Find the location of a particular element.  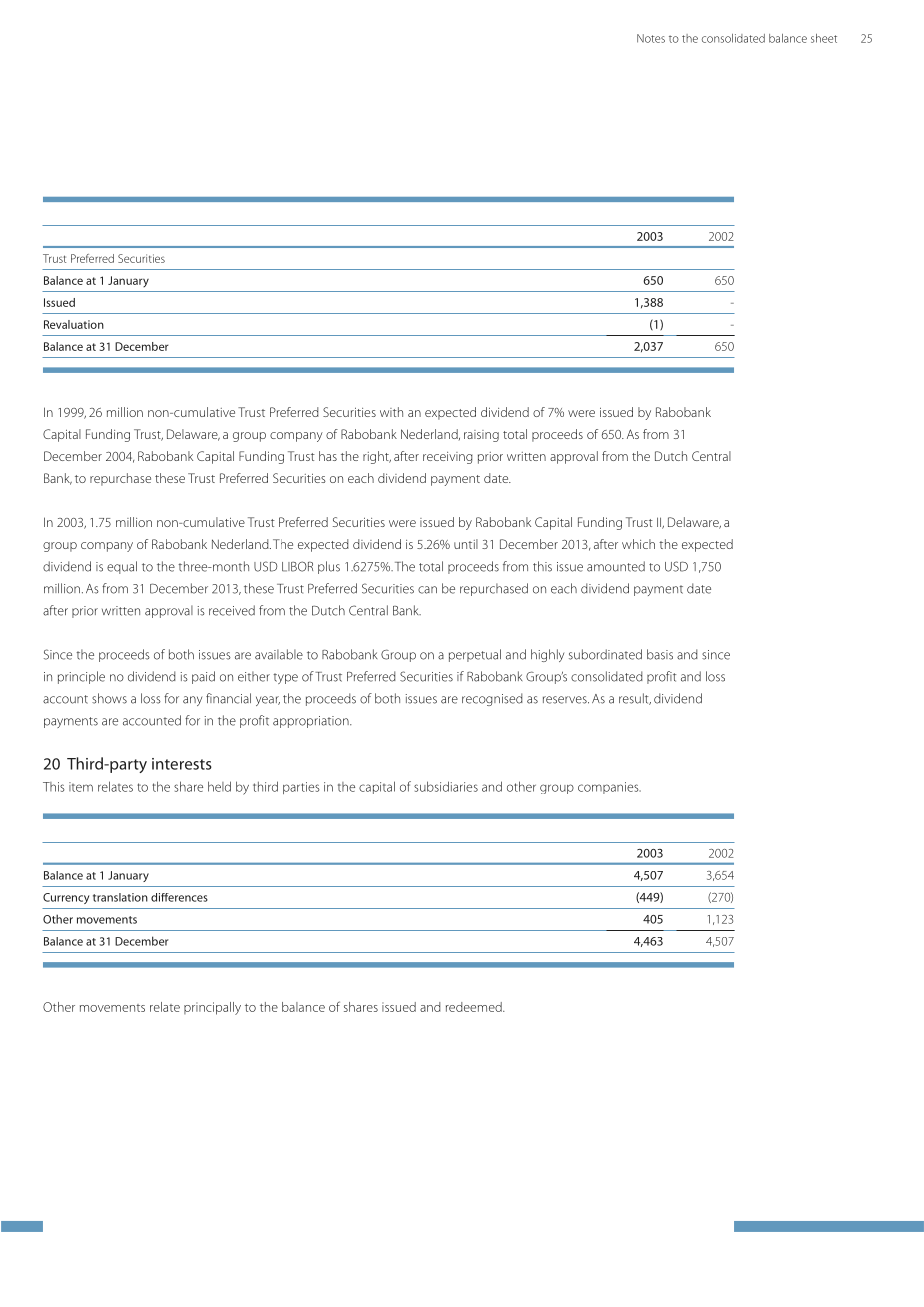

Revaluation is located at coordinates (74, 324).
